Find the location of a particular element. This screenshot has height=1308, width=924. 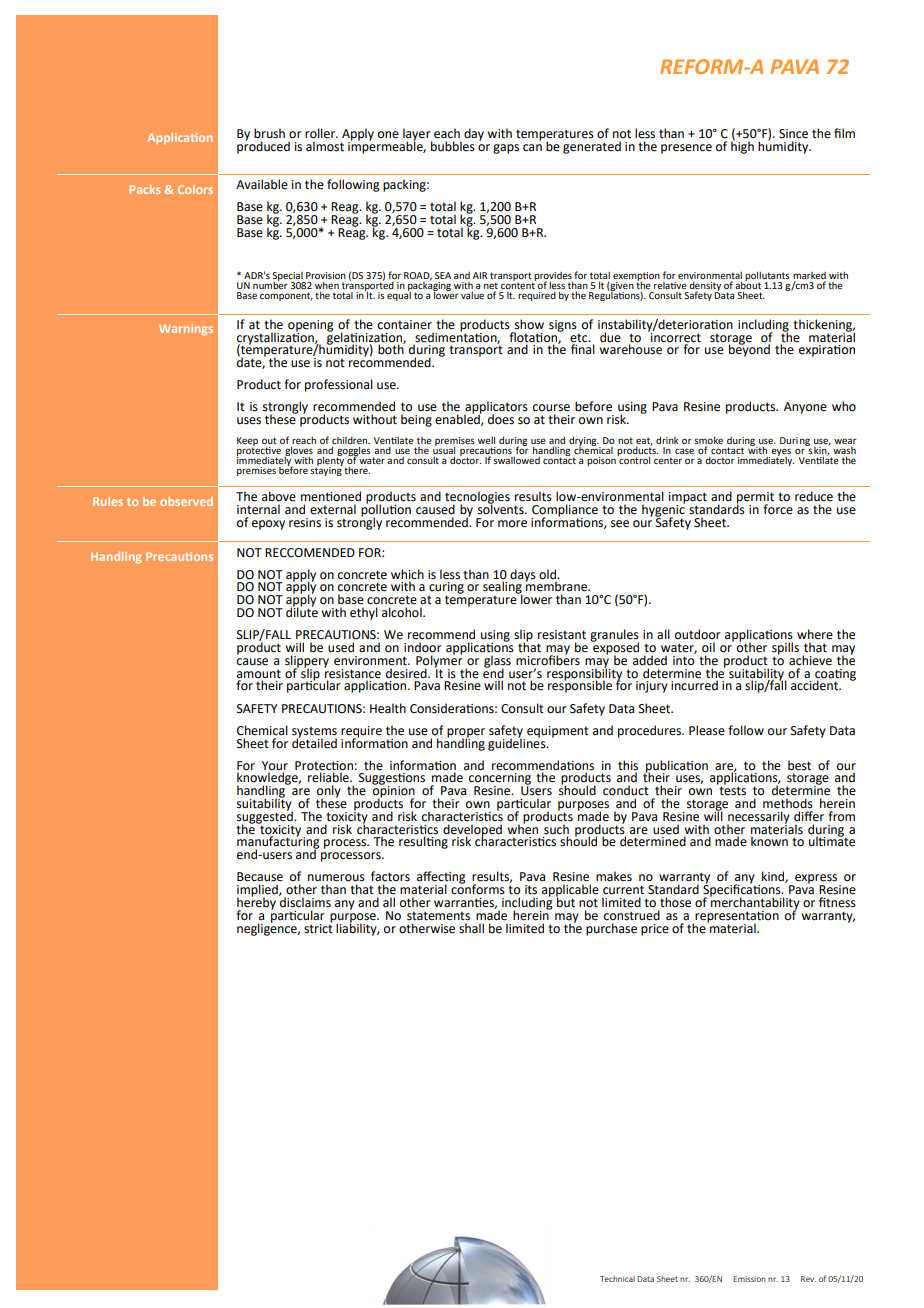

bubbles is located at coordinates (453, 146).
